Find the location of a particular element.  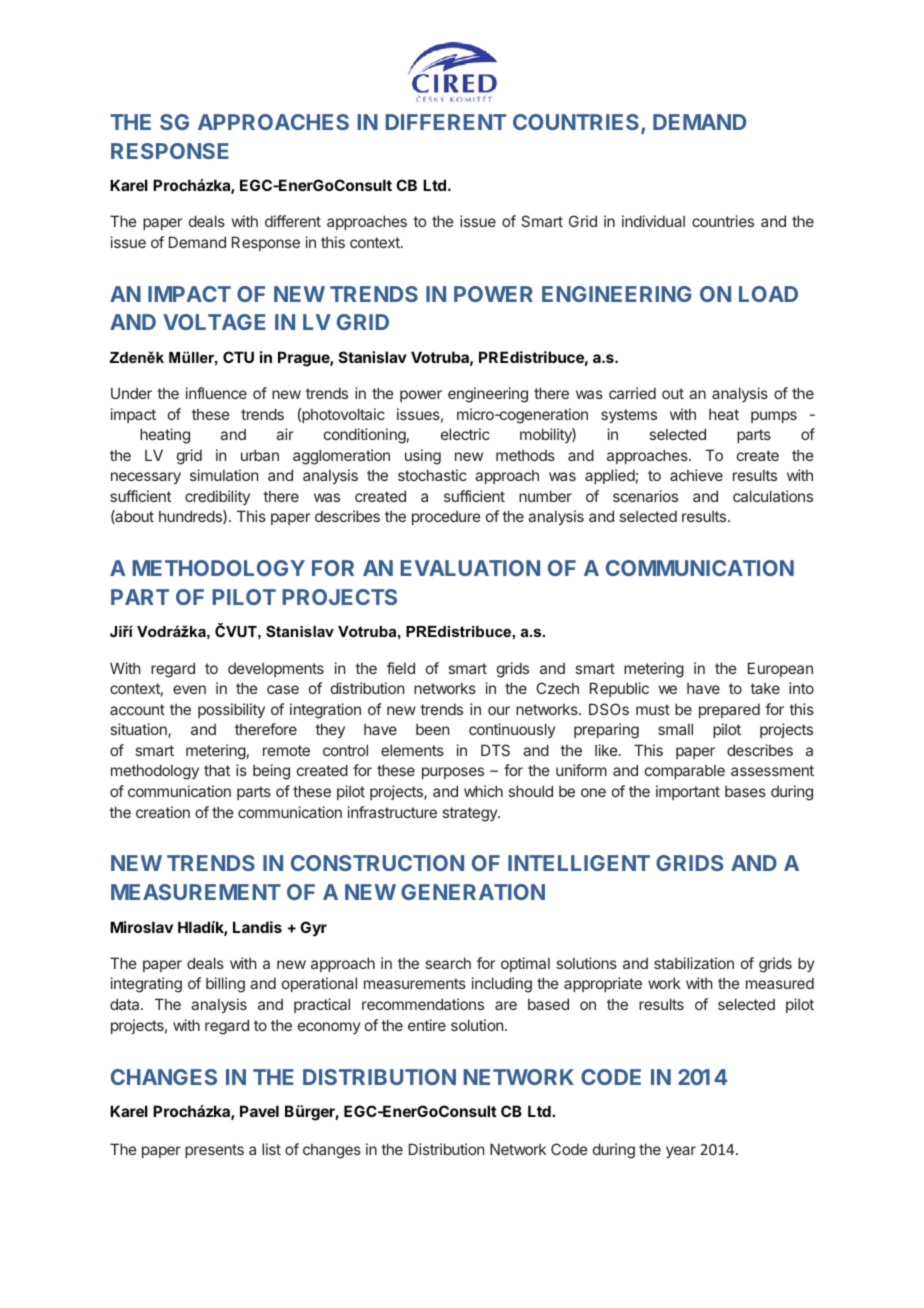

VOLTAGE is located at coordinates (214, 322).
